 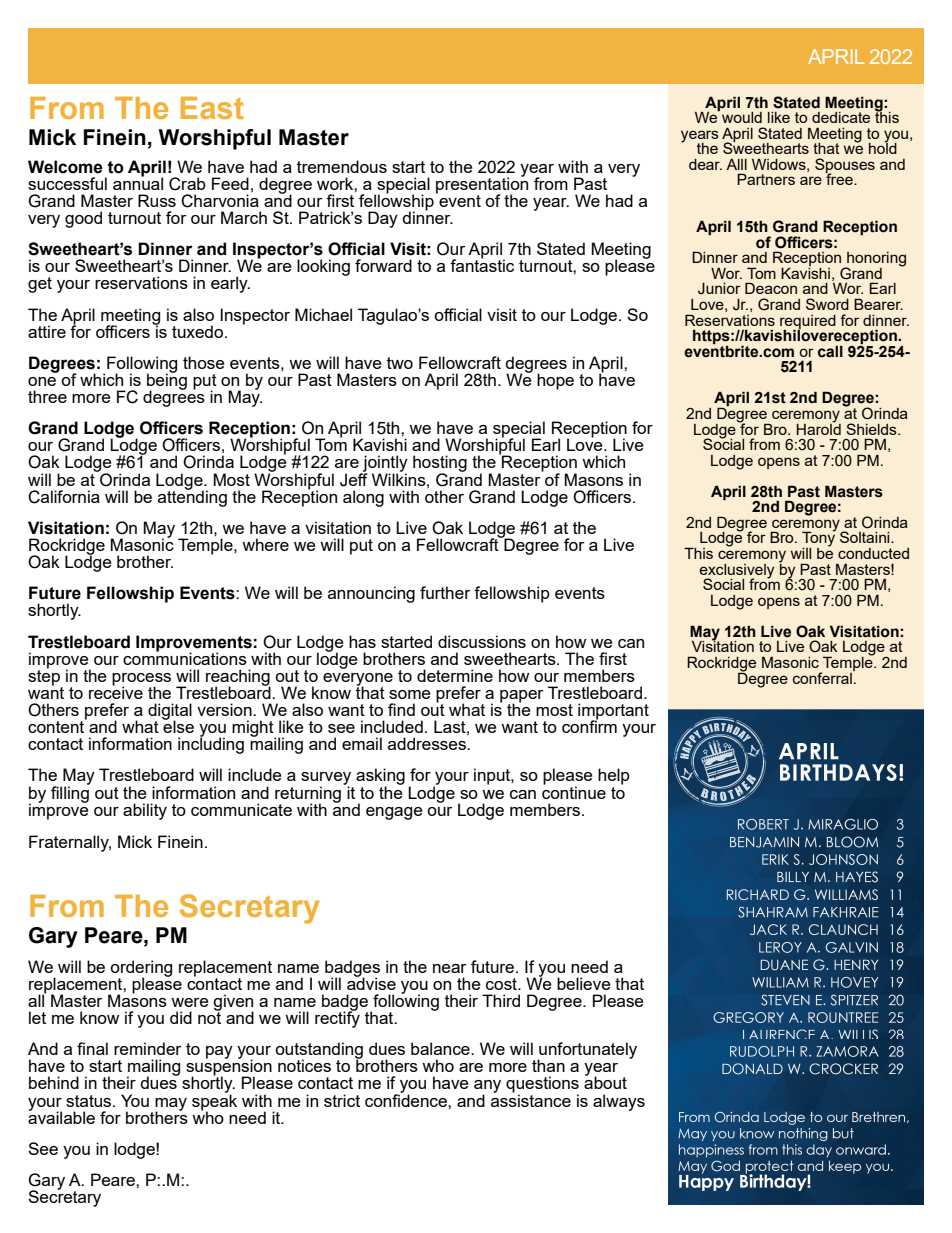 I want to click on status, so click(x=90, y=1101).
